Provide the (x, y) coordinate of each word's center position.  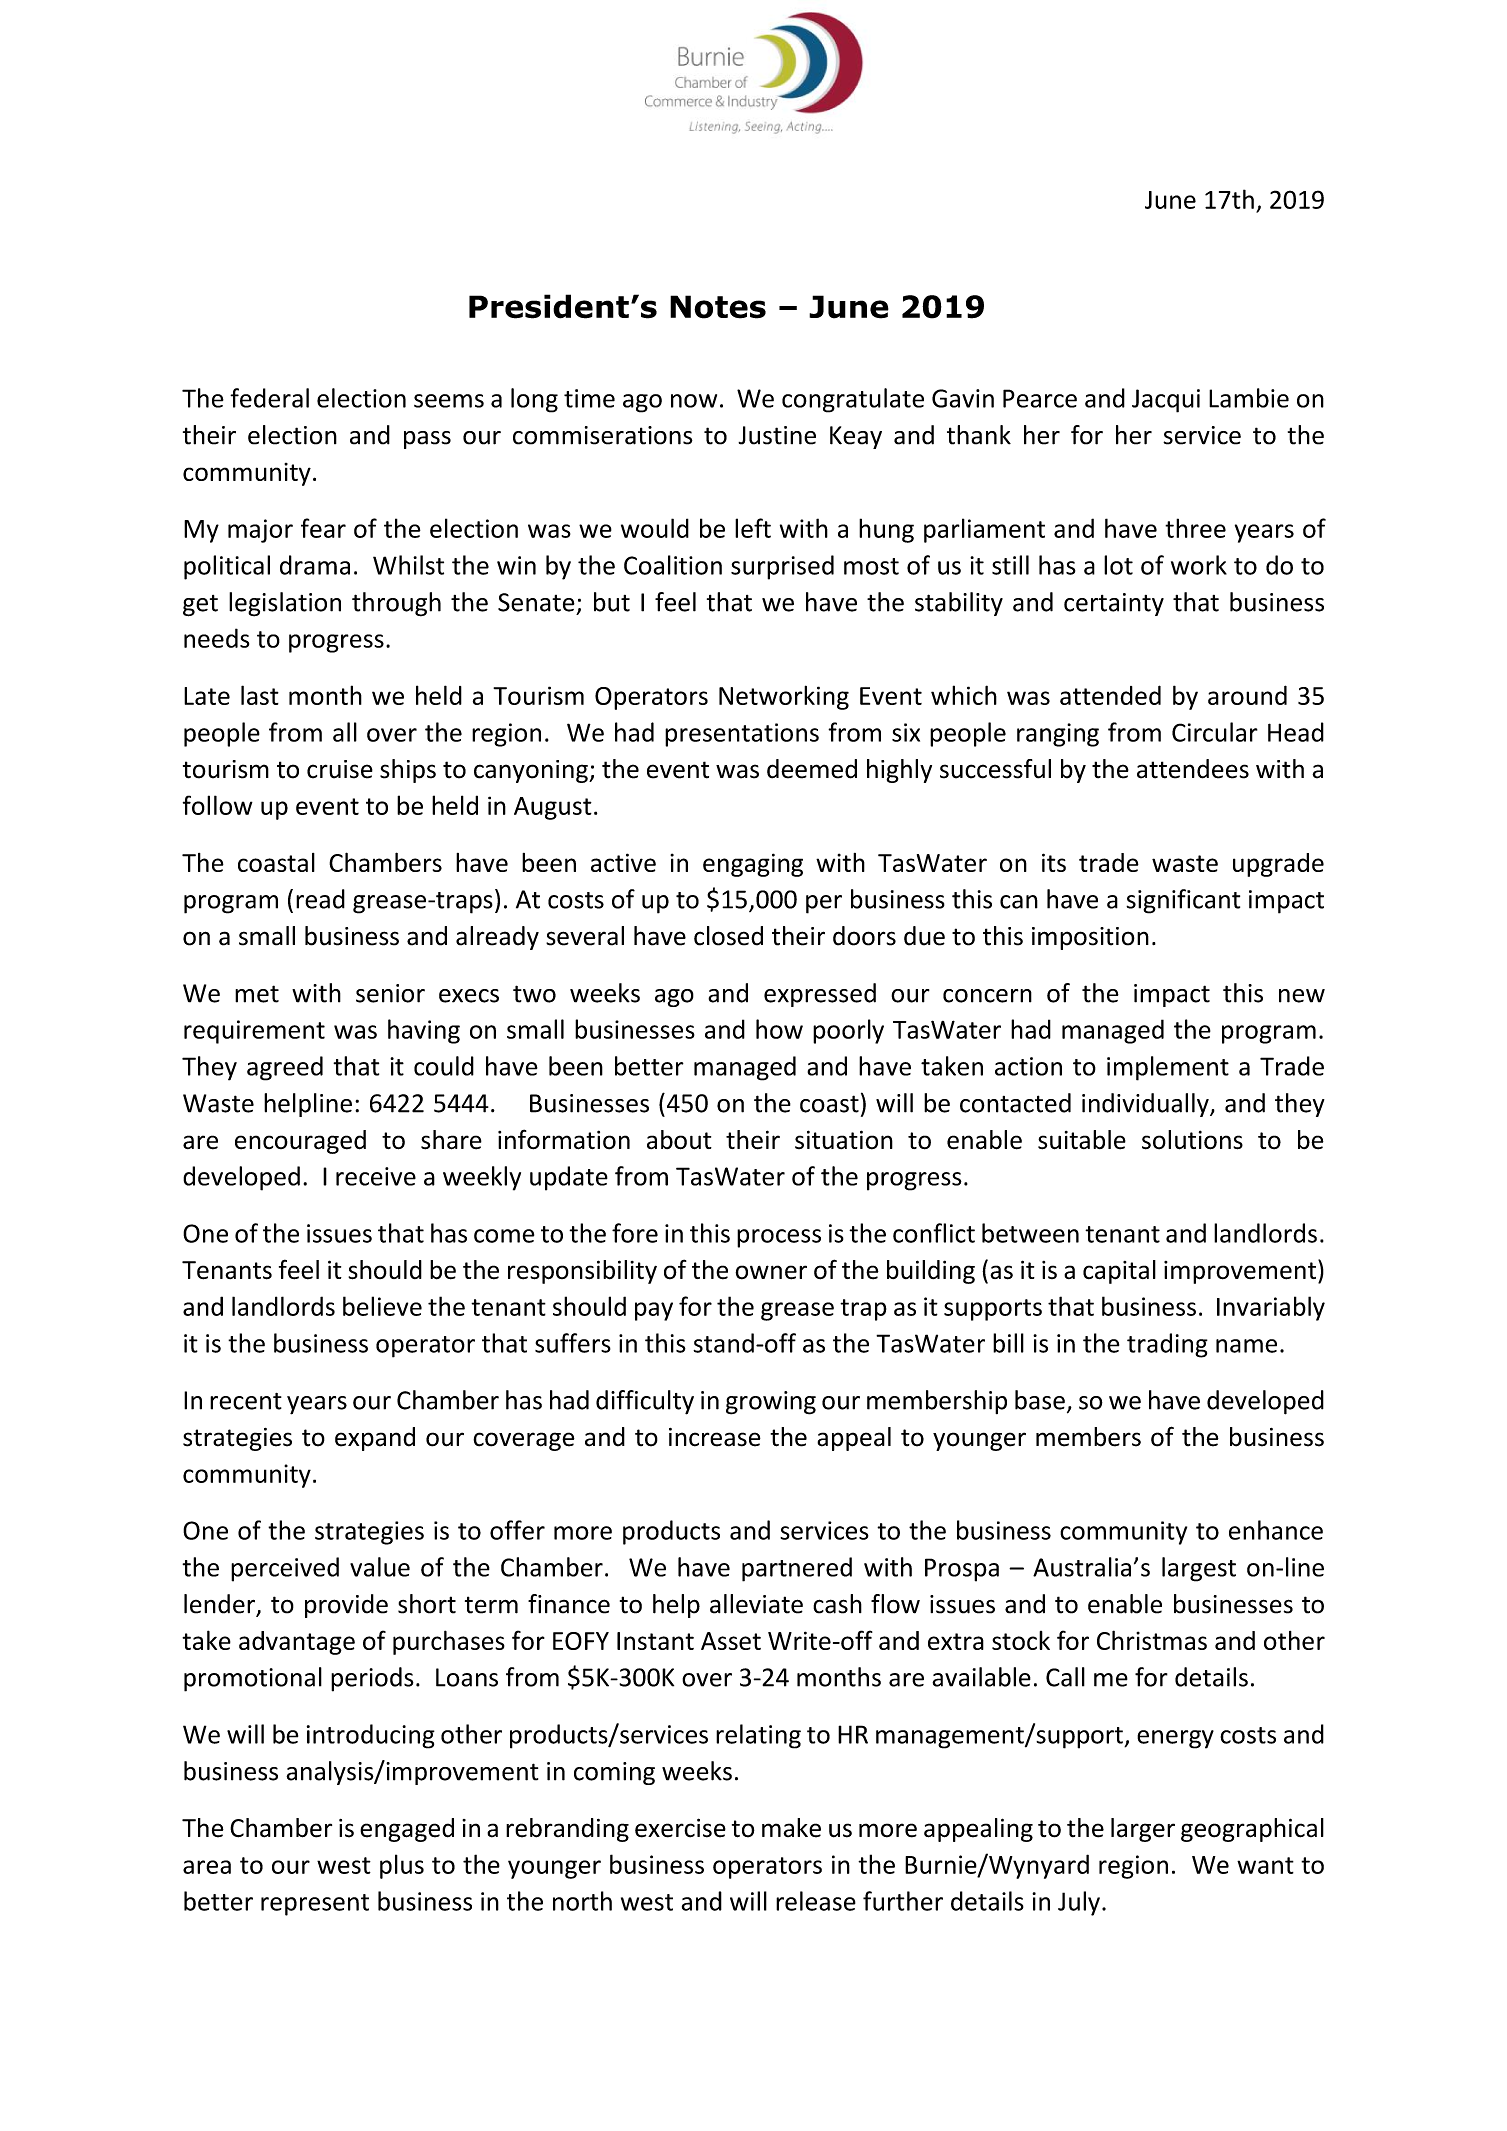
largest (1199, 1569)
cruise (340, 769)
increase (715, 1437)
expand (375, 1439)
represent (315, 1905)
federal (269, 398)
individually (1146, 1105)
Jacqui (1166, 401)
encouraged (300, 1142)
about (679, 1140)
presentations (742, 735)
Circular (1215, 732)
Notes (718, 307)
